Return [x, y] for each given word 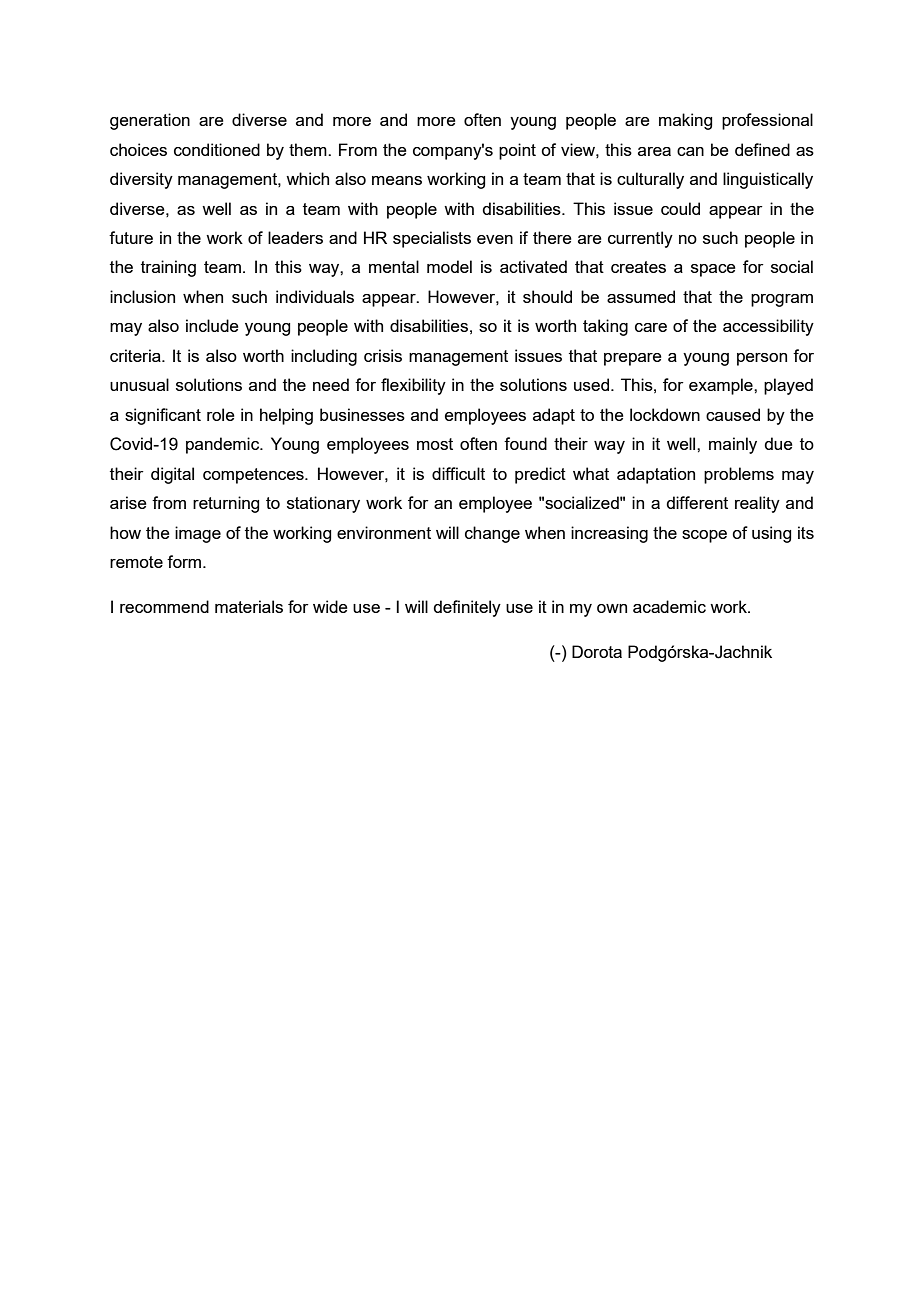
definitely [467, 608]
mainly [733, 445]
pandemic [224, 445]
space [713, 270]
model [449, 266]
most [435, 444]
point [517, 151]
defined [762, 149]
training [168, 268]
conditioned [217, 149]
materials [249, 606]
